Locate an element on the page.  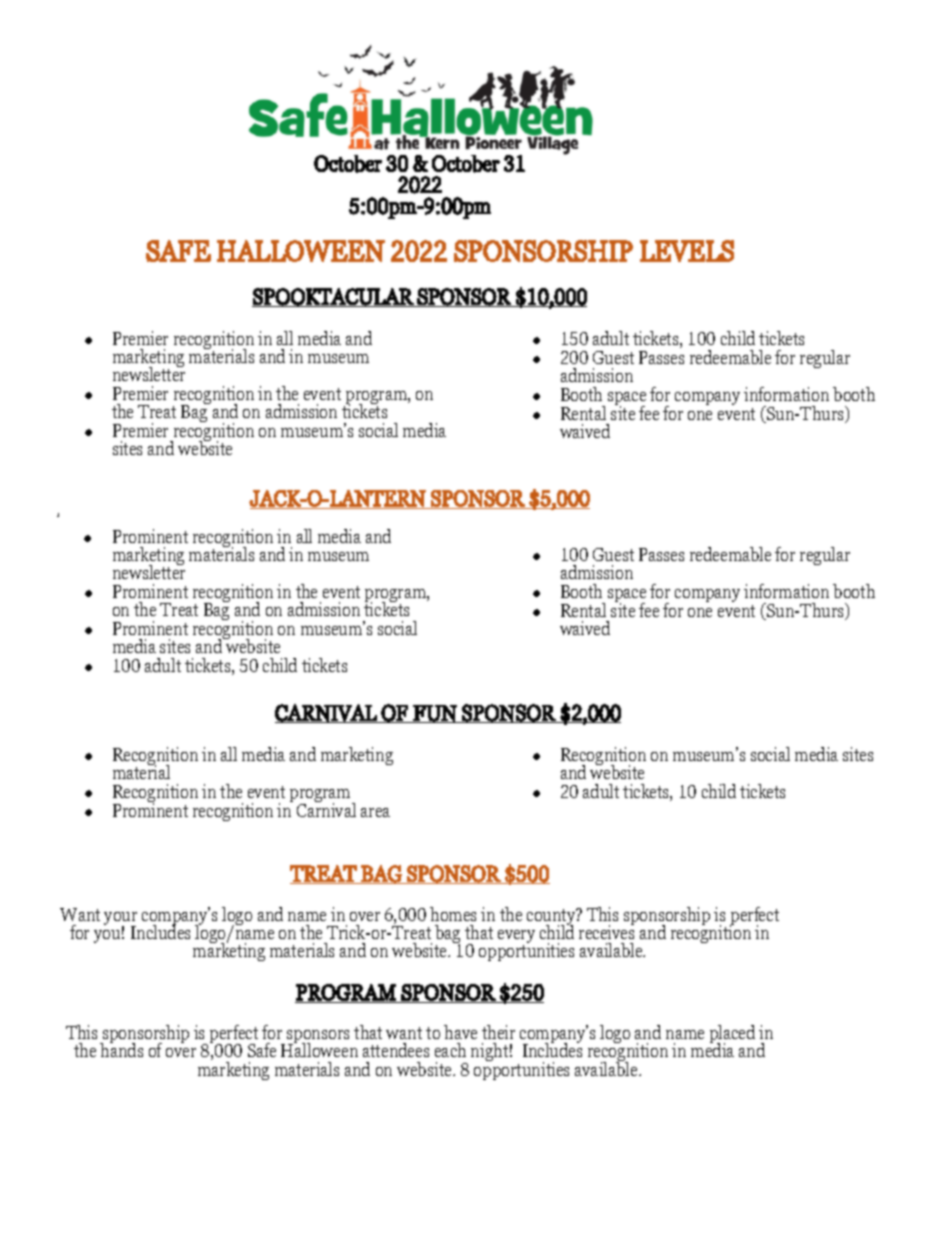
FUN is located at coordinates (435, 714).
